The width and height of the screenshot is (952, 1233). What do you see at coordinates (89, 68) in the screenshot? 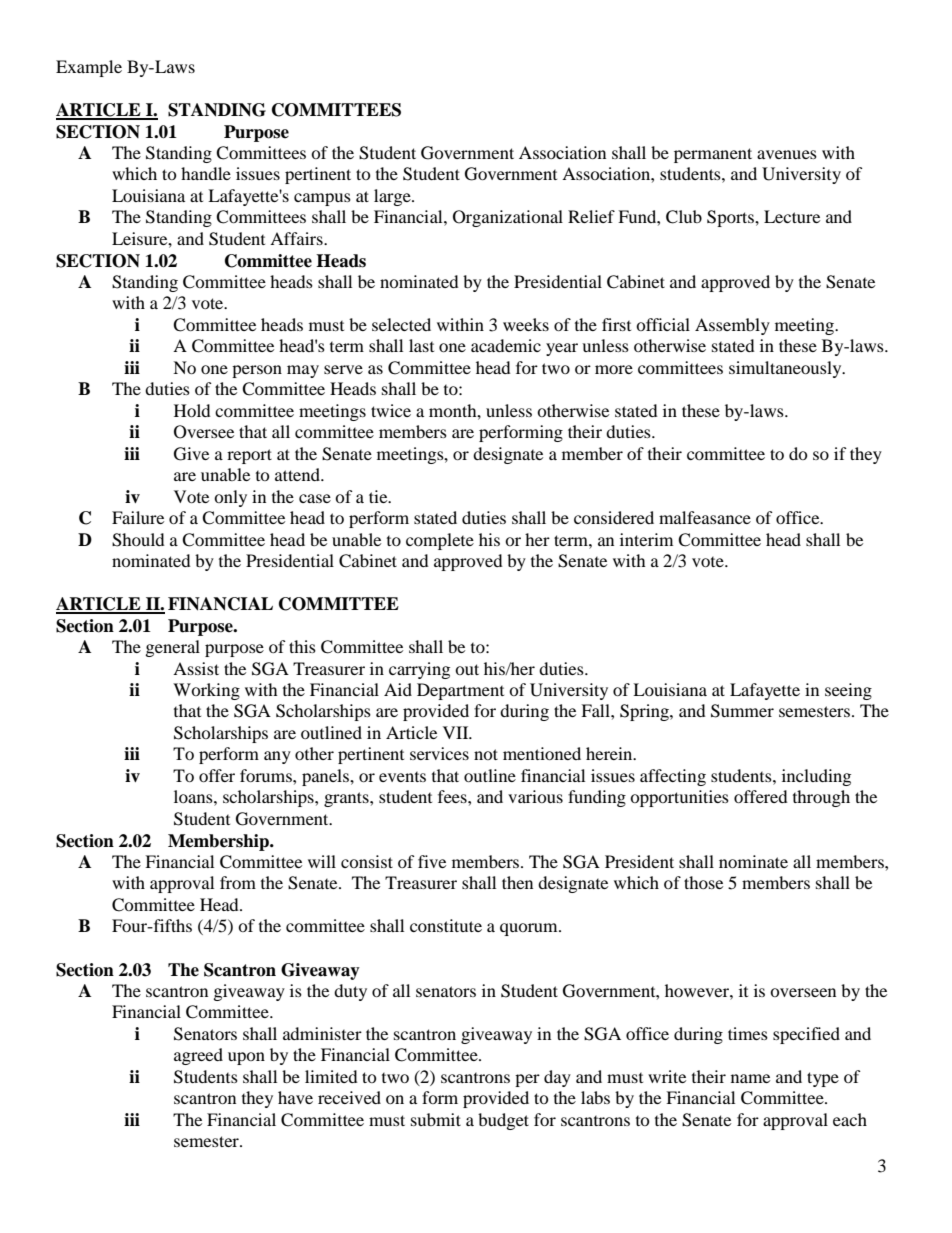
I see `Example` at bounding box center [89, 68].
